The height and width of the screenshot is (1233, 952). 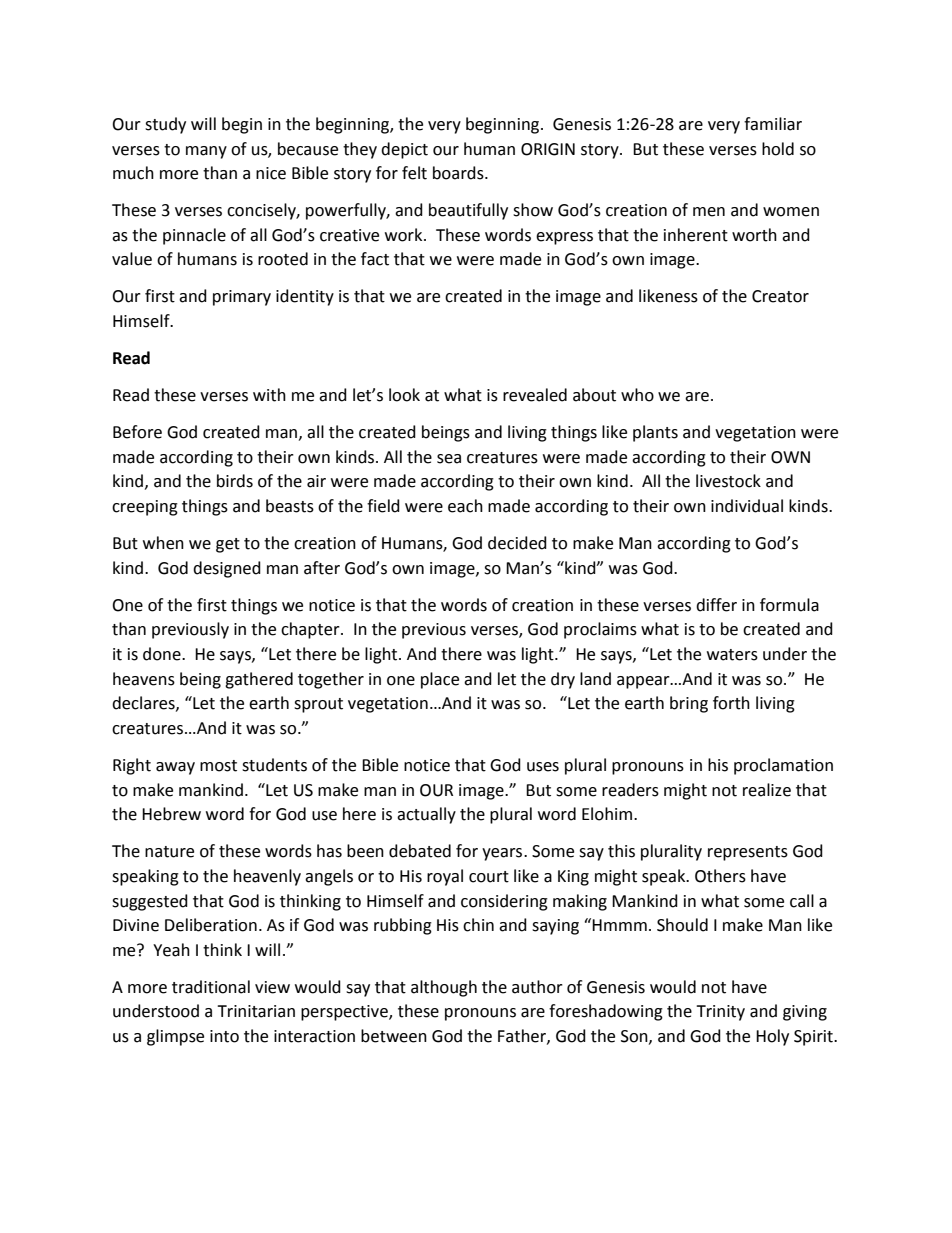 What do you see at coordinates (778, 149) in the screenshot?
I see `hold` at bounding box center [778, 149].
